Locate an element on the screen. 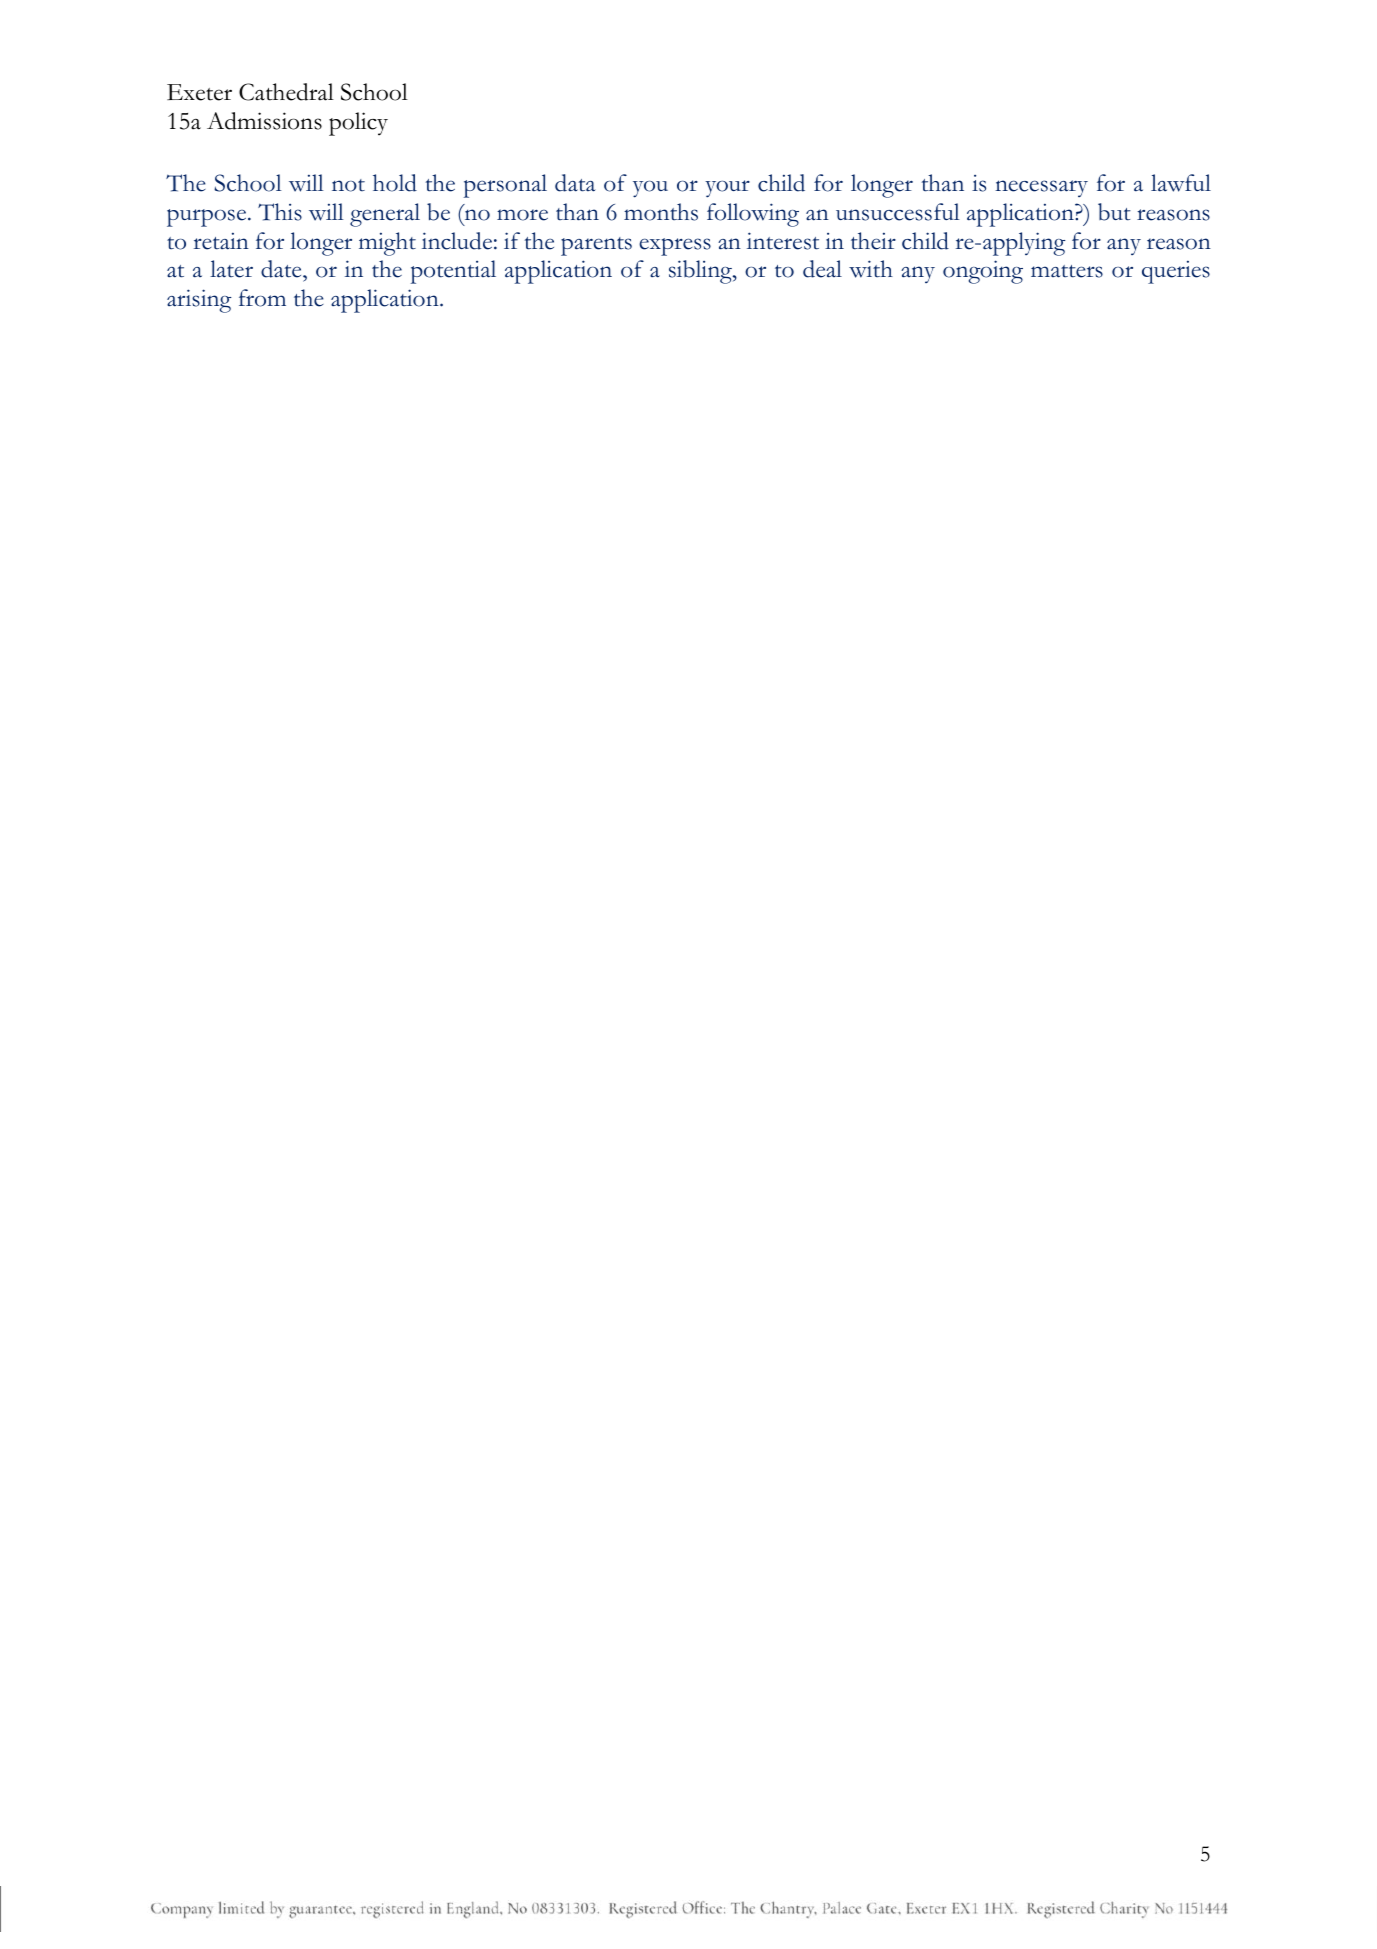 This screenshot has height=1949, width=1377. from is located at coordinates (262, 298).
